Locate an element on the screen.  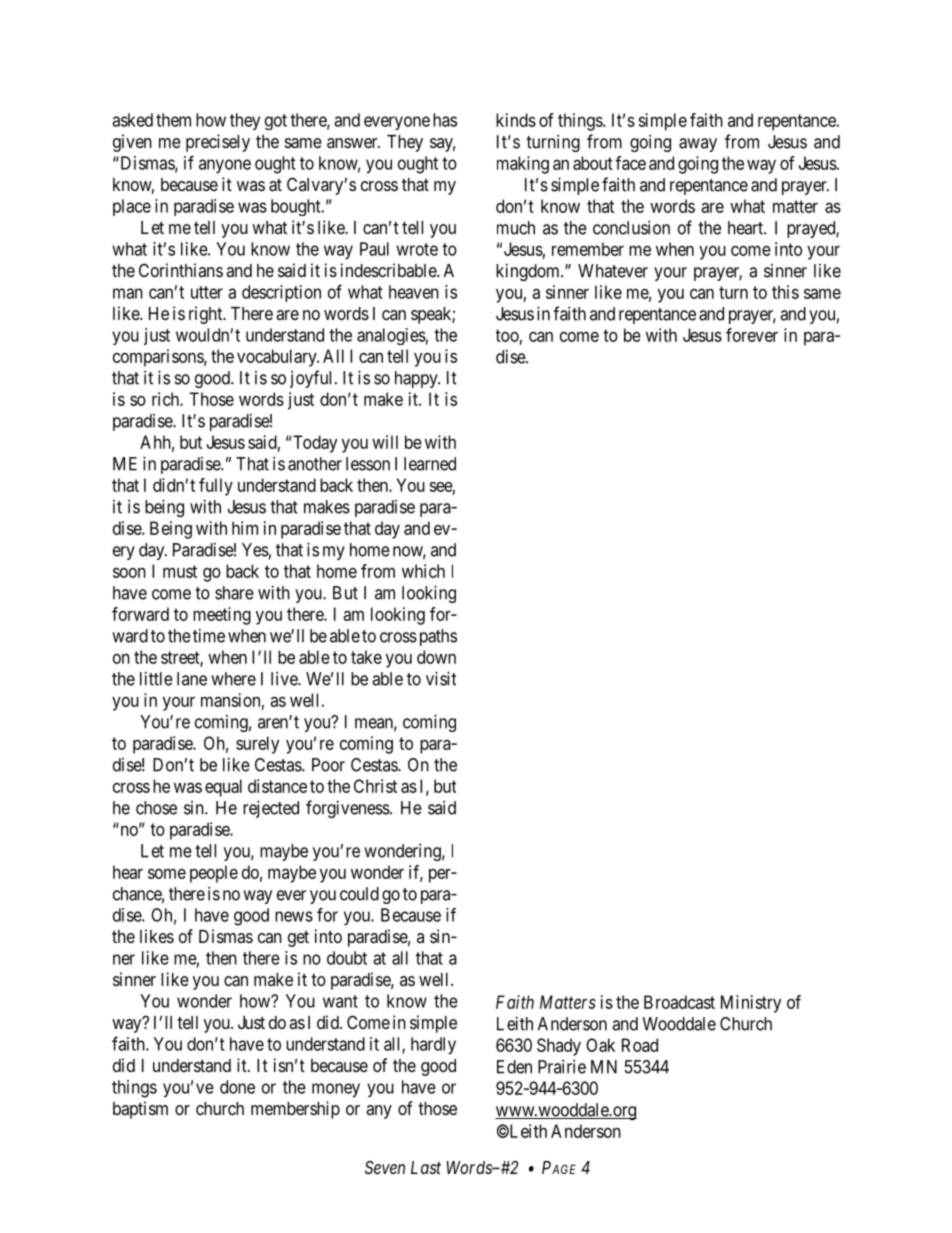
rich is located at coordinates (166, 399).
